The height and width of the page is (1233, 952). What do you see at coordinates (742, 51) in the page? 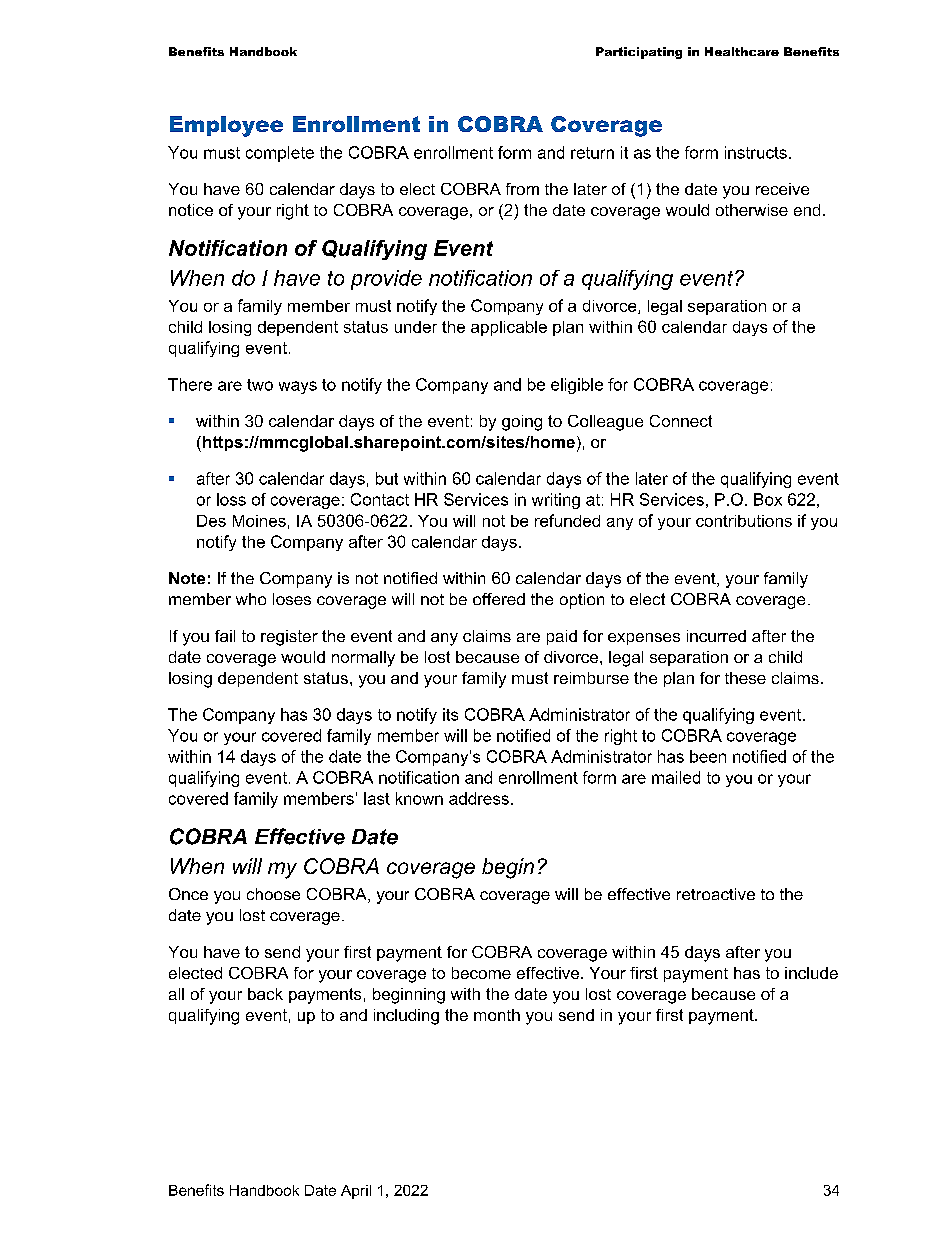
I see `Healthcare` at bounding box center [742, 51].
